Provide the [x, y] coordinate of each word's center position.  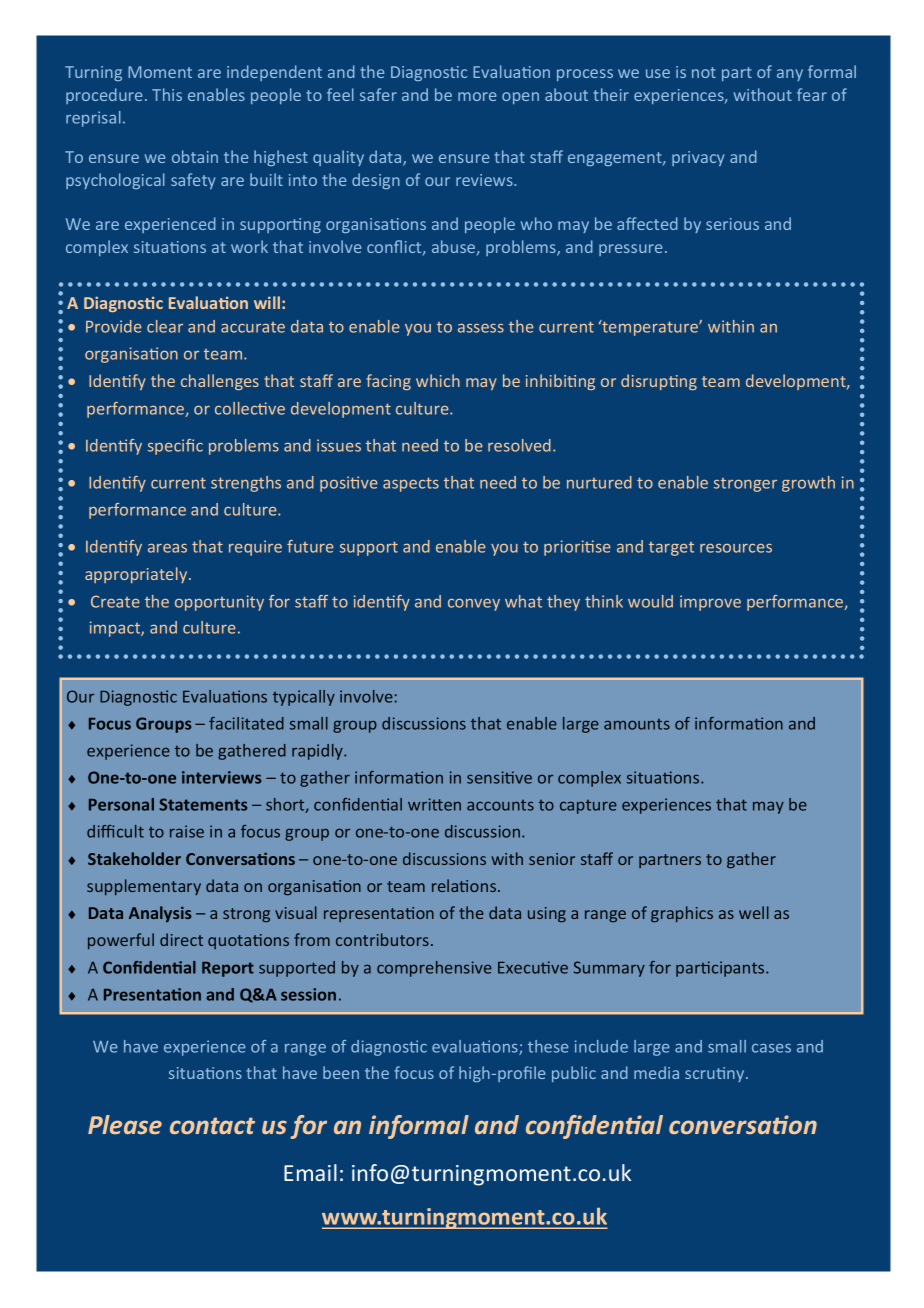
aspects [411, 484]
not [704, 72]
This [167, 94]
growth [808, 484]
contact [212, 1125]
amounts [637, 724]
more [477, 96]
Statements [203, 804]
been [341, 1072]
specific [175, 447]
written [434, 804]
